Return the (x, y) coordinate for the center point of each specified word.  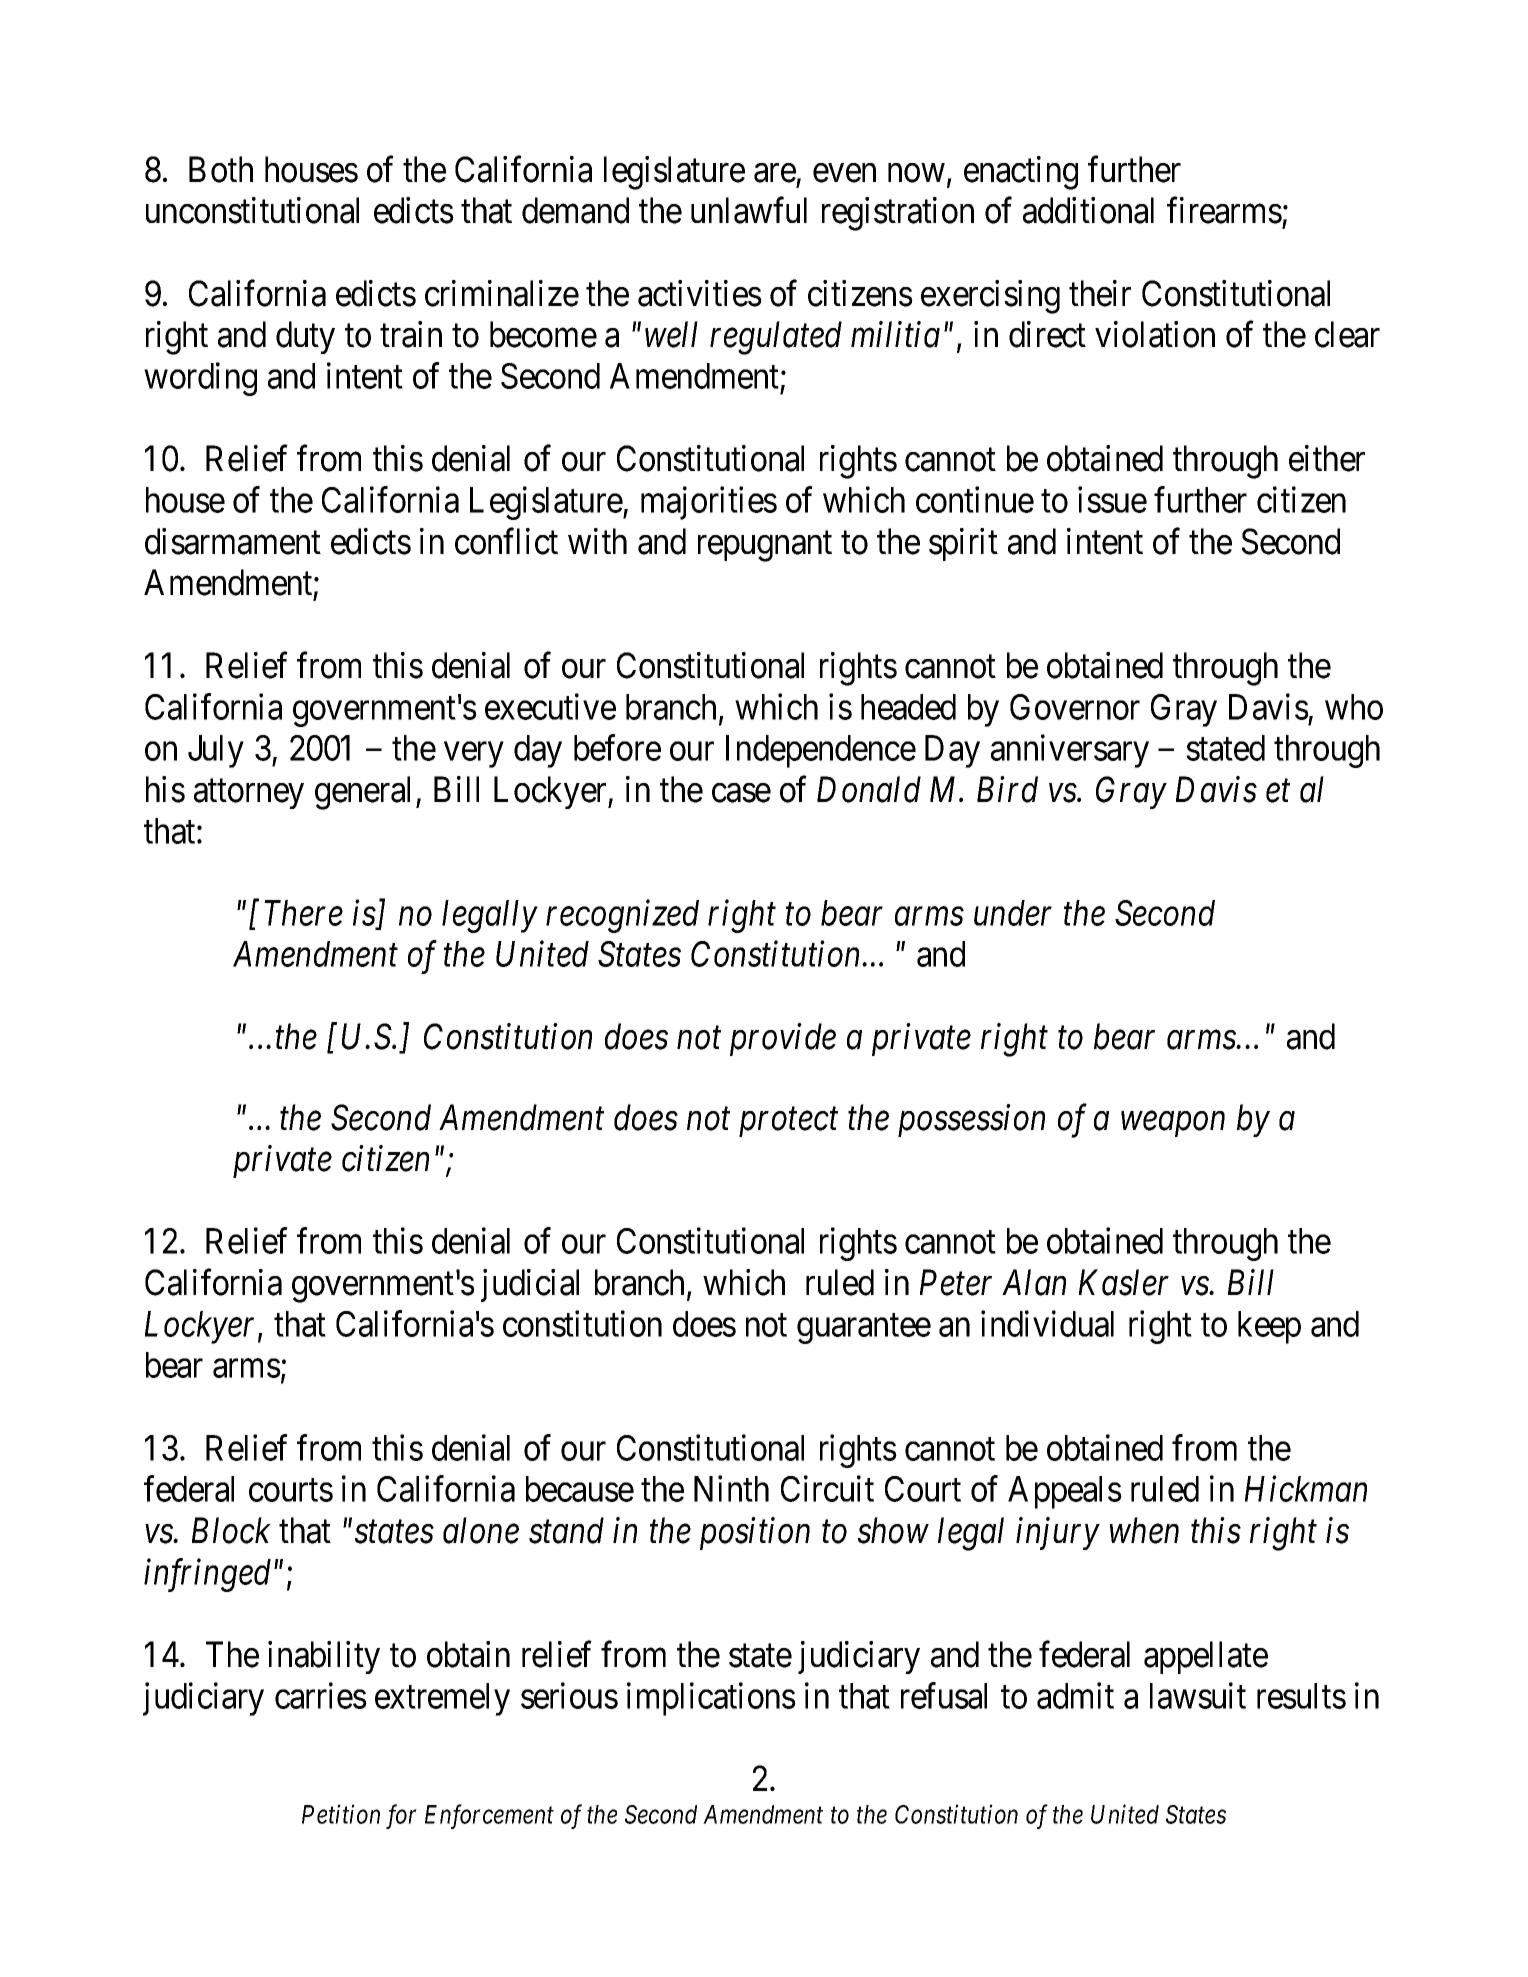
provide (783, 1039)
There (303, 913)
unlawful (749, 210)
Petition (341, 1814)
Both (221, 169)
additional (1088, 210)
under (1013, 913)
